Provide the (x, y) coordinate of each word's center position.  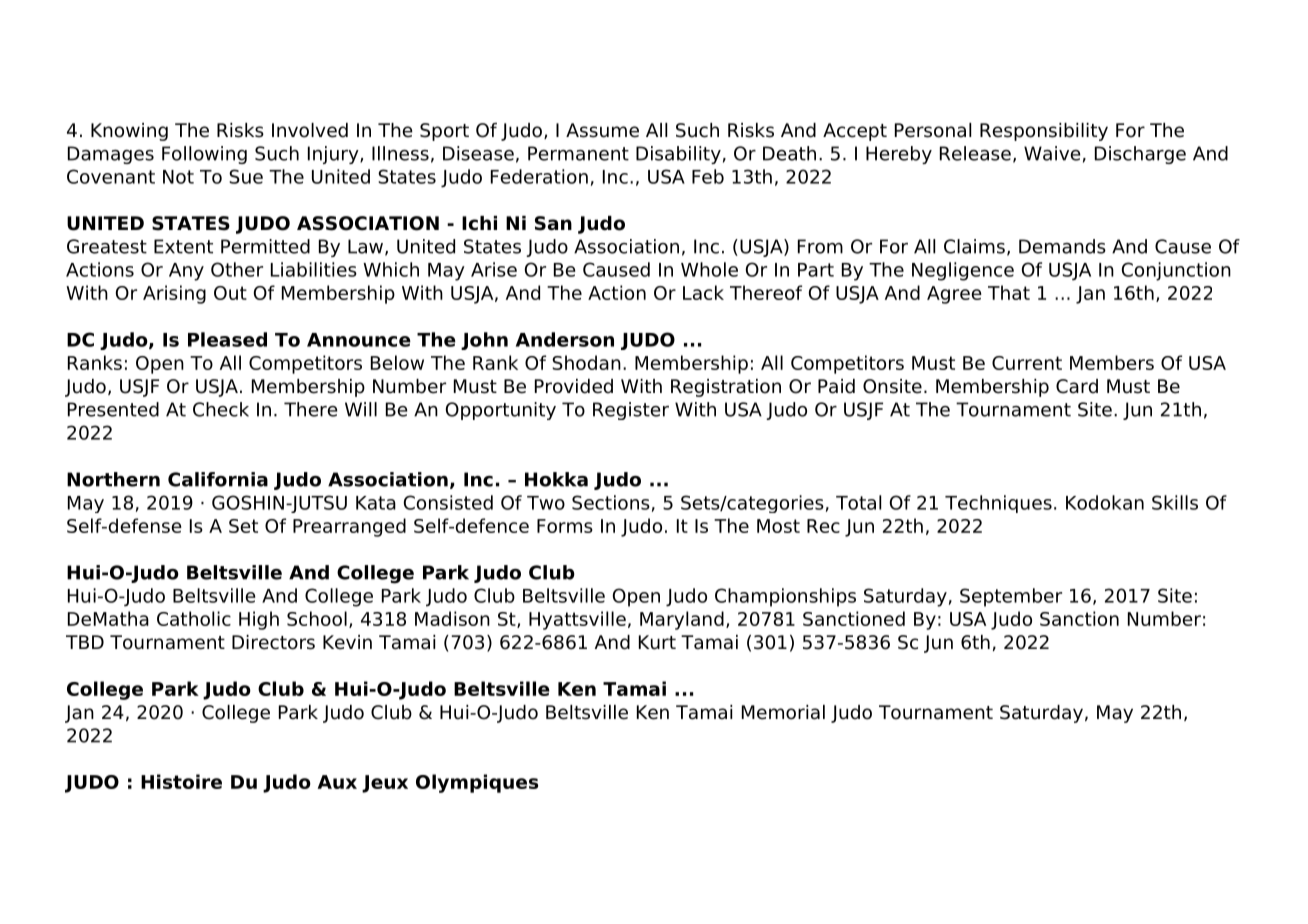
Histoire (181, 781)
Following (204, 155)
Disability (678, 155)
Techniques (998, 504)
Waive (1052, 153)
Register (631, 411)
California (218, 479)
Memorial (783, 712)
